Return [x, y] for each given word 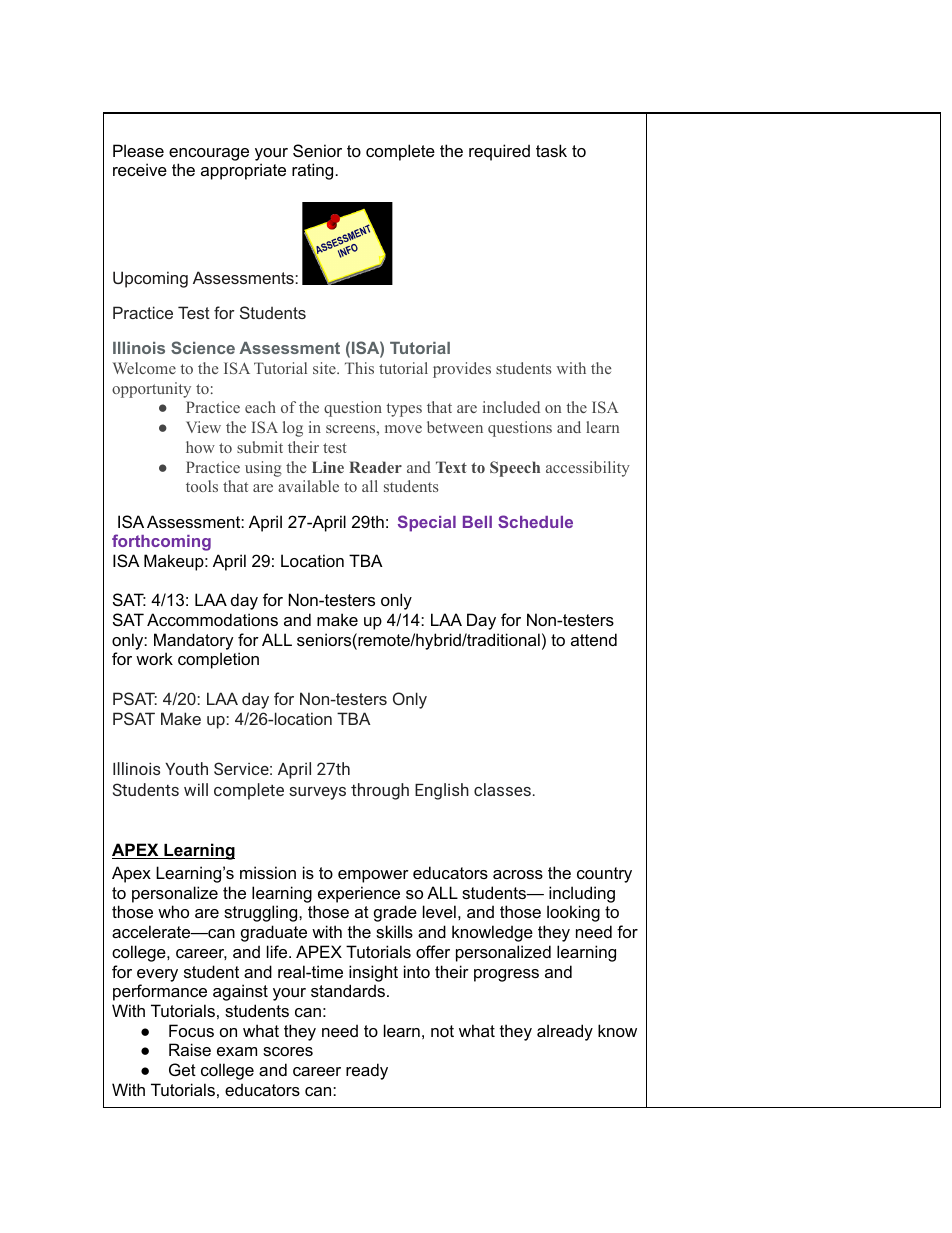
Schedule [535, 521]
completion [218, 660]
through [380, 791]
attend [594, 639]
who [173, 911]
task [551, 150]
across [518, 874]
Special [427, 523]
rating [312, 171]
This [359, 368]
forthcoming [161, 542]
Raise [190, 1049]
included [511, 407]
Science [203, 347]
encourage [209, 154]
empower [373, 876]
